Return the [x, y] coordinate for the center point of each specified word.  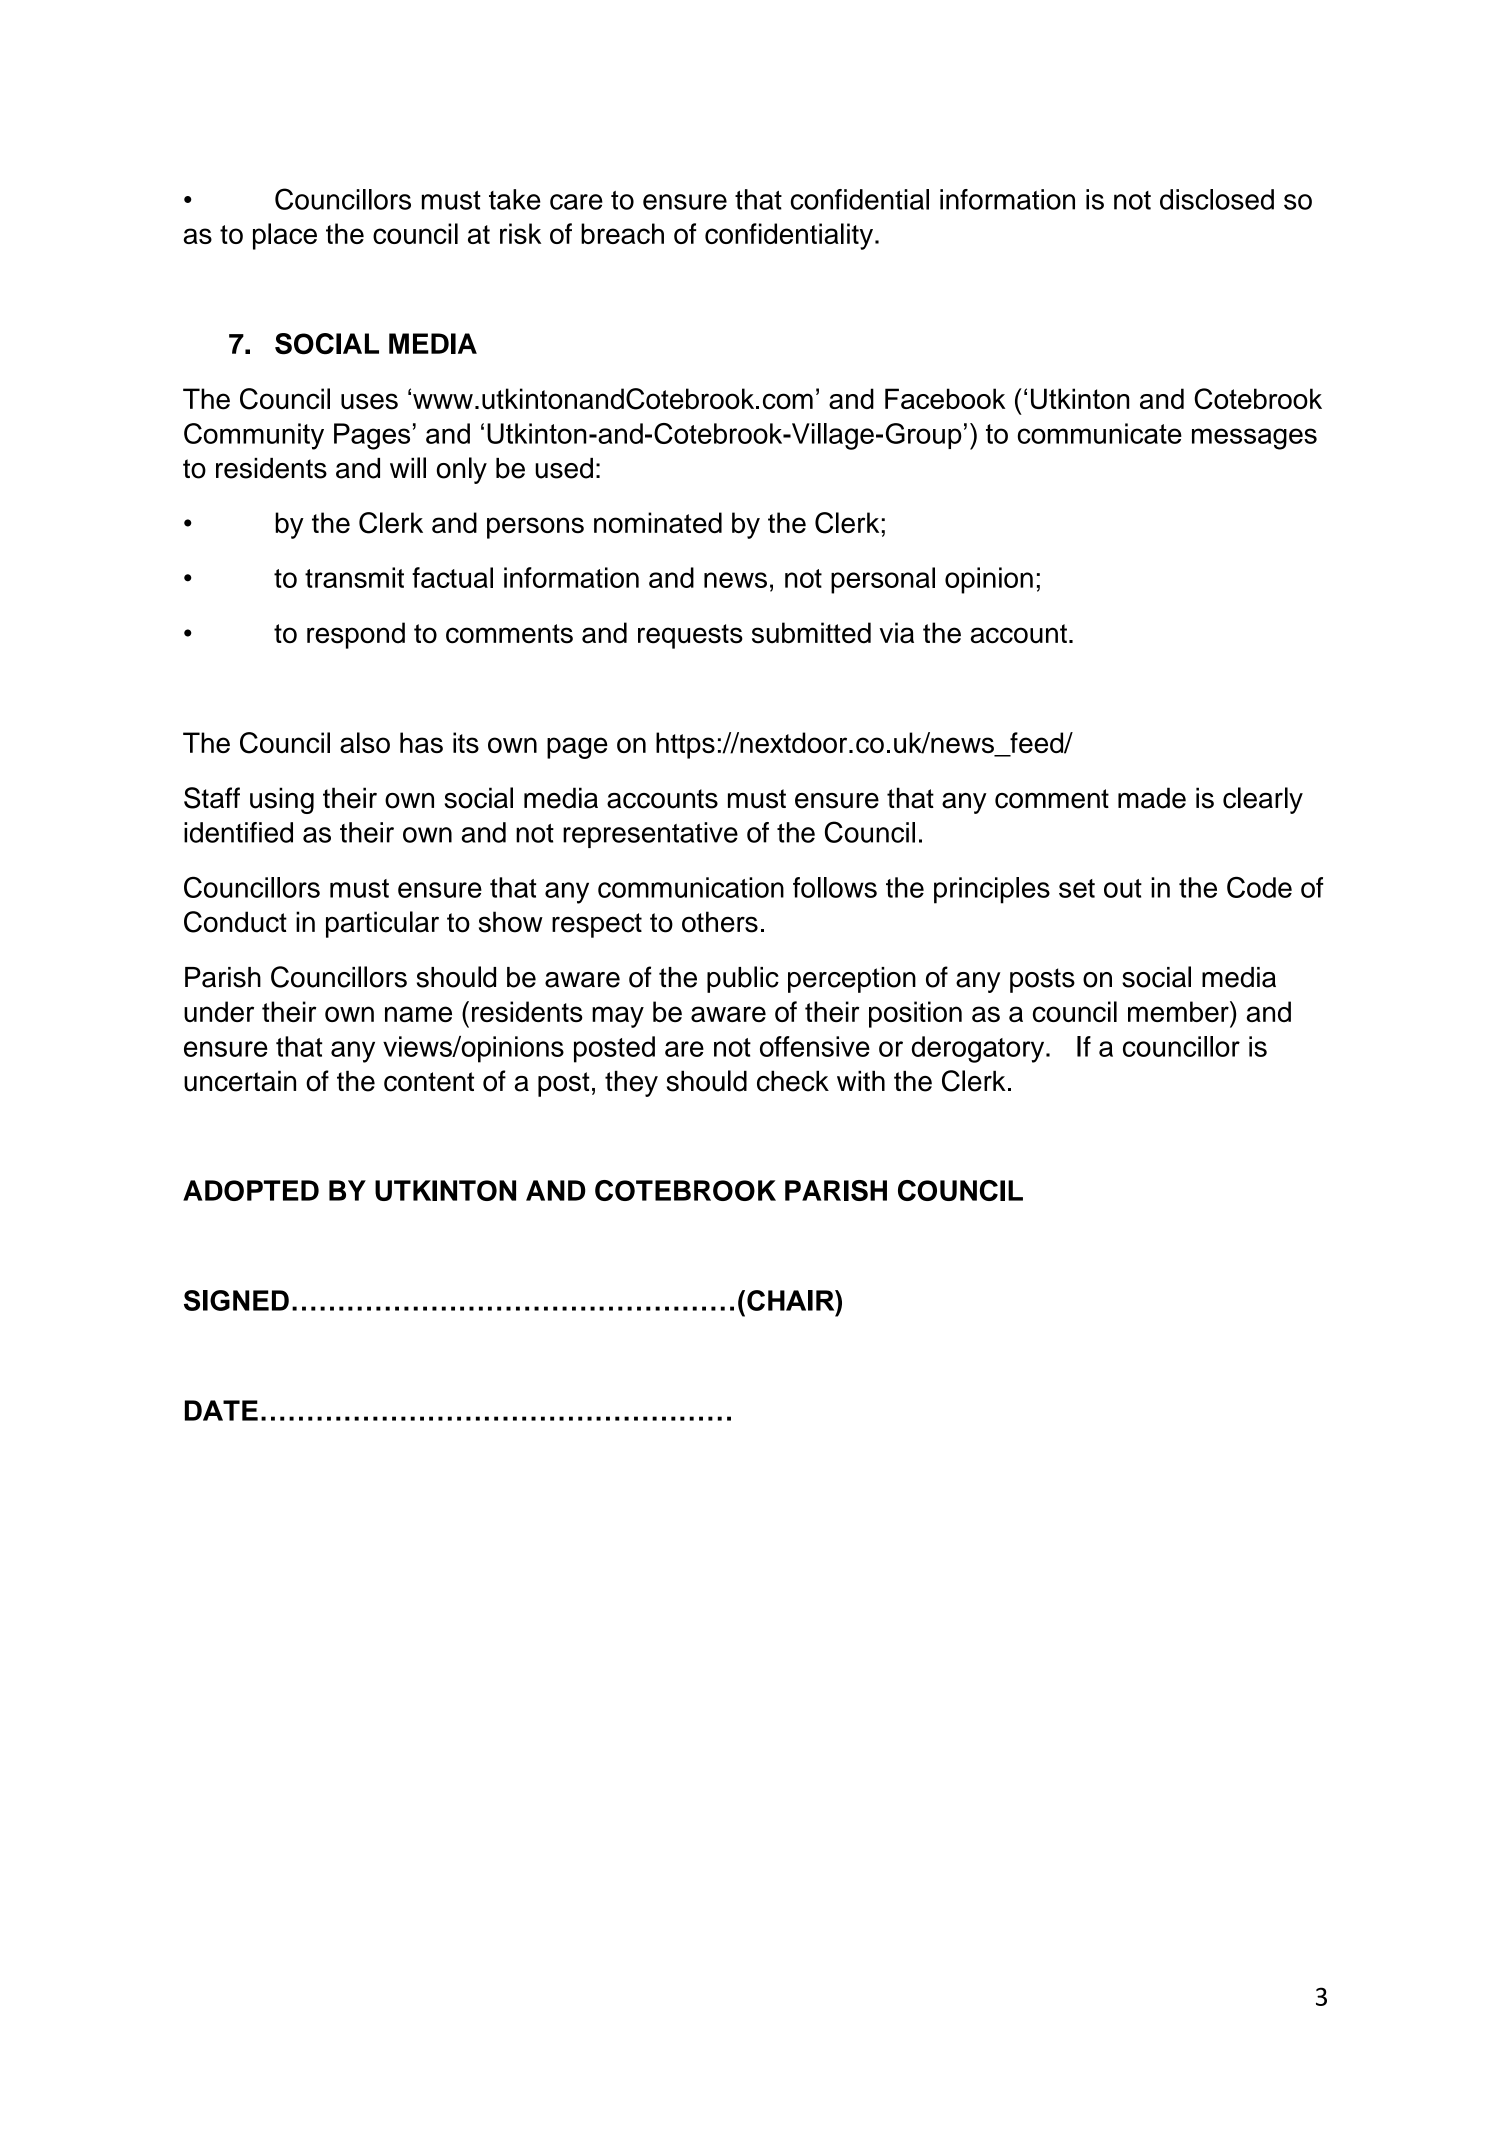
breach [622, 233]
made [1152, 798]
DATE [221, 1410]
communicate [1099, 433]
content [429, 1082]
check [793, 1081]
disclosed [1217, 199]
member [1179, 1011]
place [285, 236]
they [631, 1083]
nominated [658, 522]
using [282, 800]
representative [650, 835]
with [861, 1080]
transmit [354, 577]
